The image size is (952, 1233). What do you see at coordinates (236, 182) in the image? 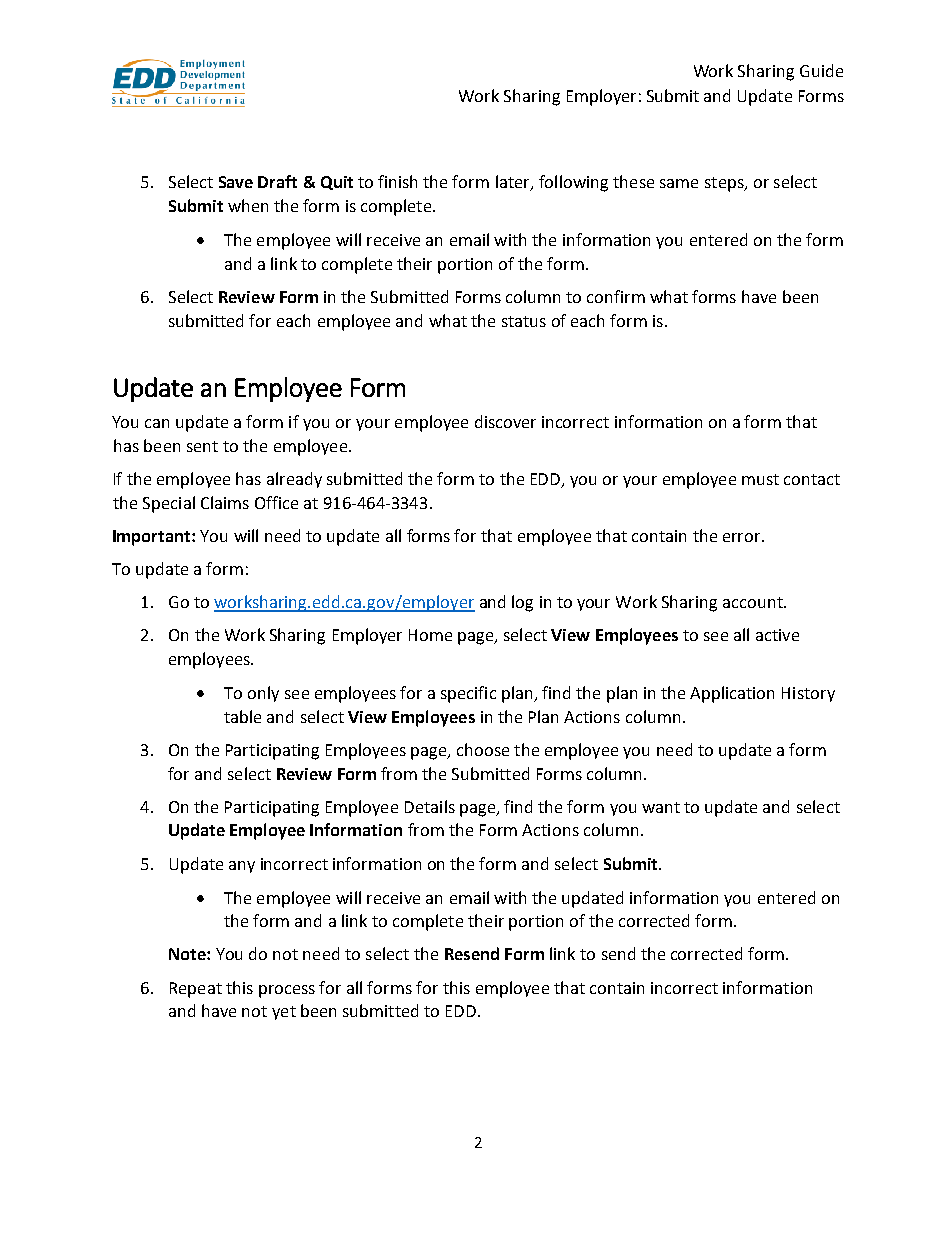
I see `Save` at bounding box center [236, 182].
